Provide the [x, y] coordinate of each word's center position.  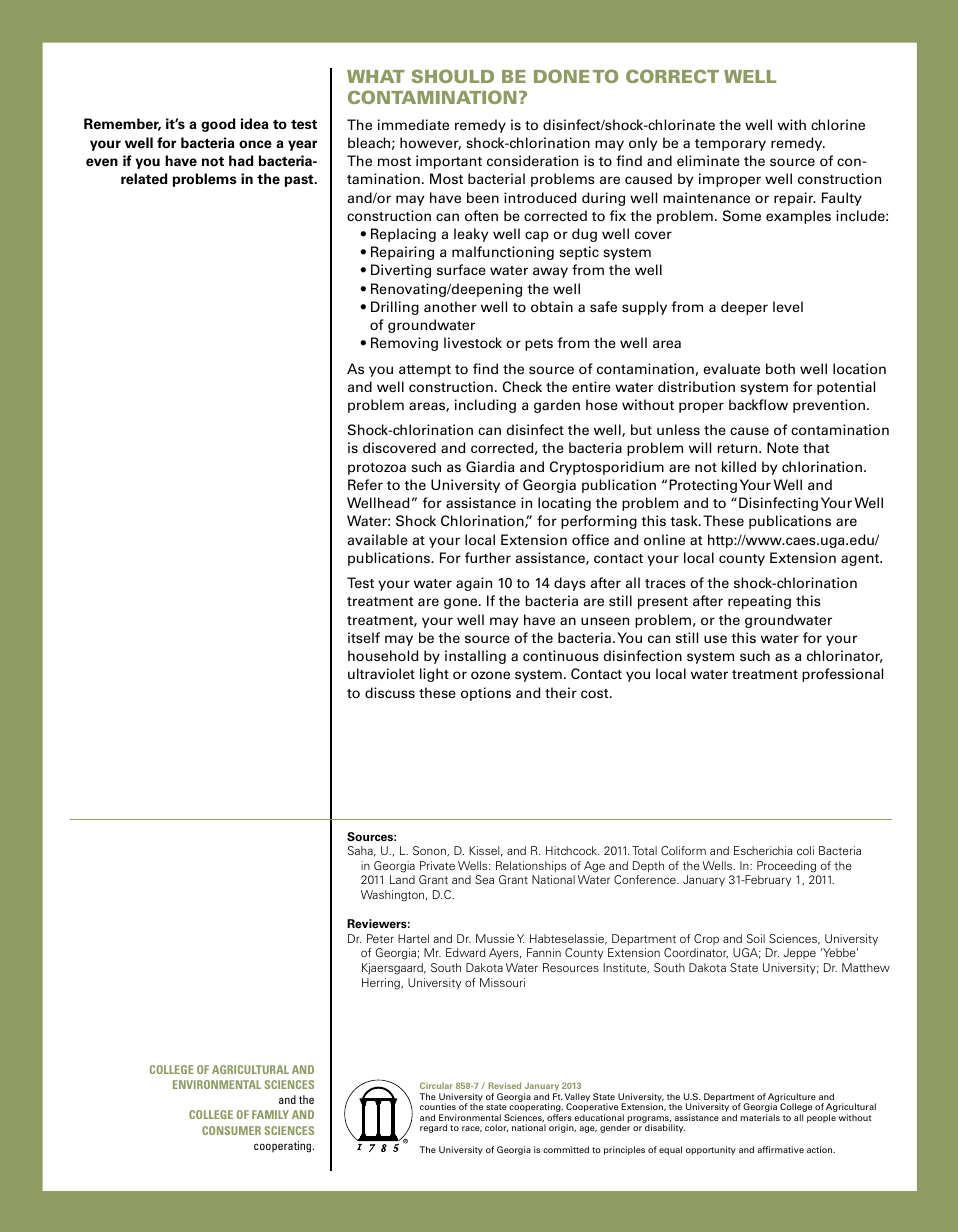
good [218, 125]
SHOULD [452, 76]
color [496, 1128]
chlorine [838, 124]
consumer [231, 1130]
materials [760, 1117]
